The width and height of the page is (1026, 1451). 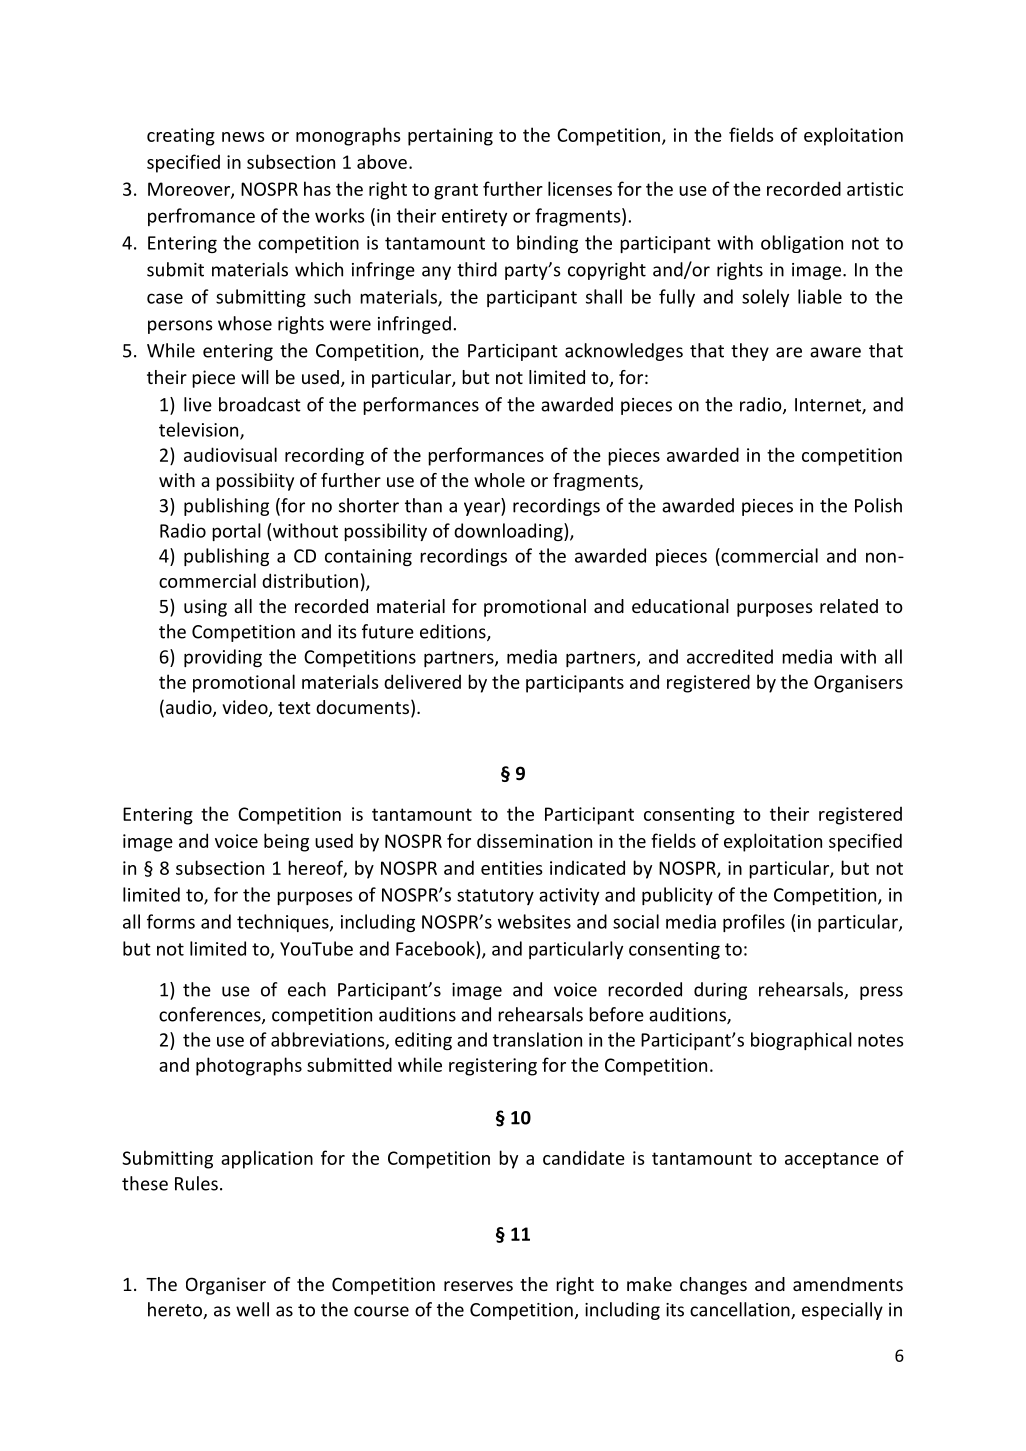 I want to click on news, so click(x=243, y=137).
